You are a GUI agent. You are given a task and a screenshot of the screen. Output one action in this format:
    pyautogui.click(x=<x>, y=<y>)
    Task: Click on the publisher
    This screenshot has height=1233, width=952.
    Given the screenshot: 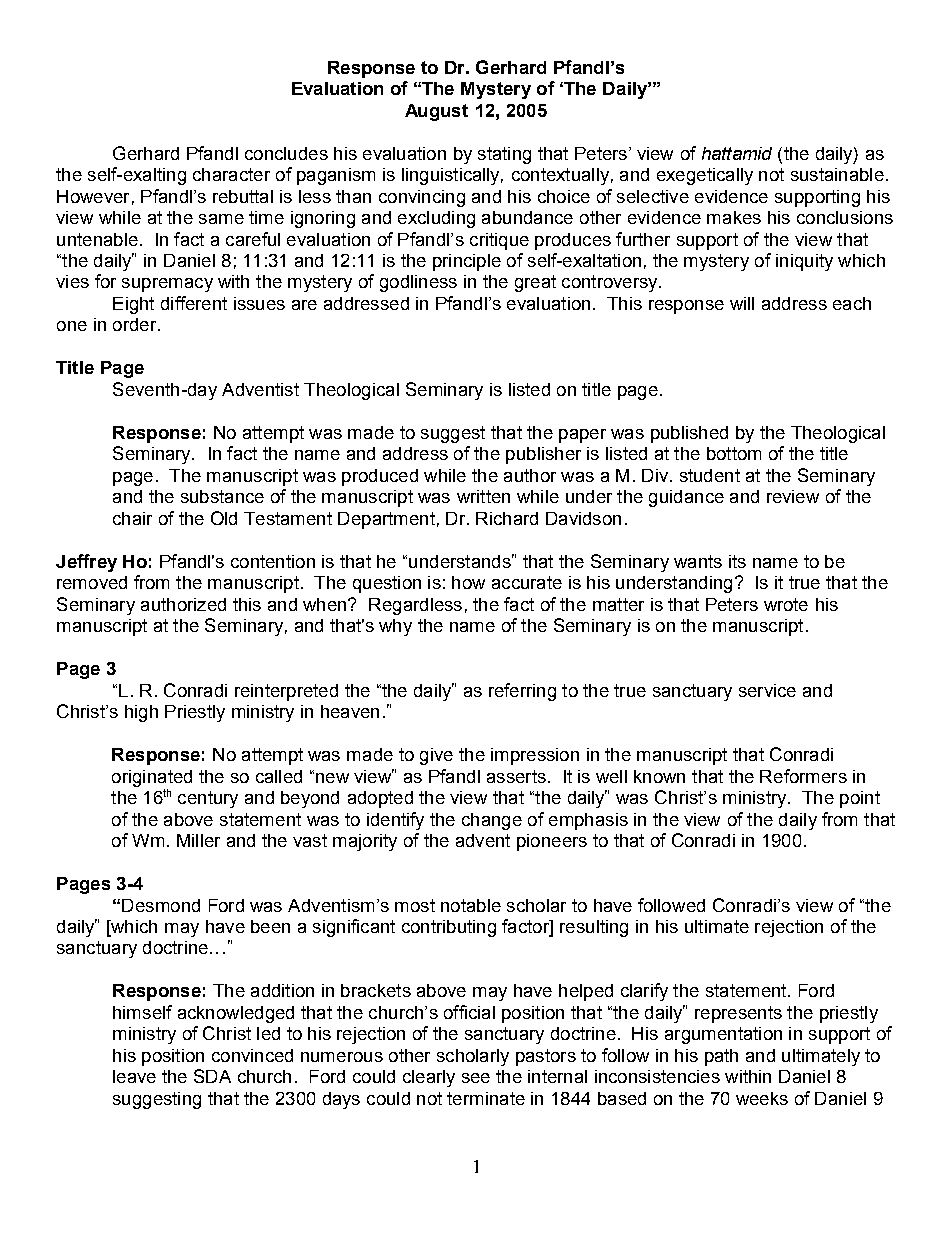 What is the action you would take?
    pyautogui.click(x=543, y=455)
